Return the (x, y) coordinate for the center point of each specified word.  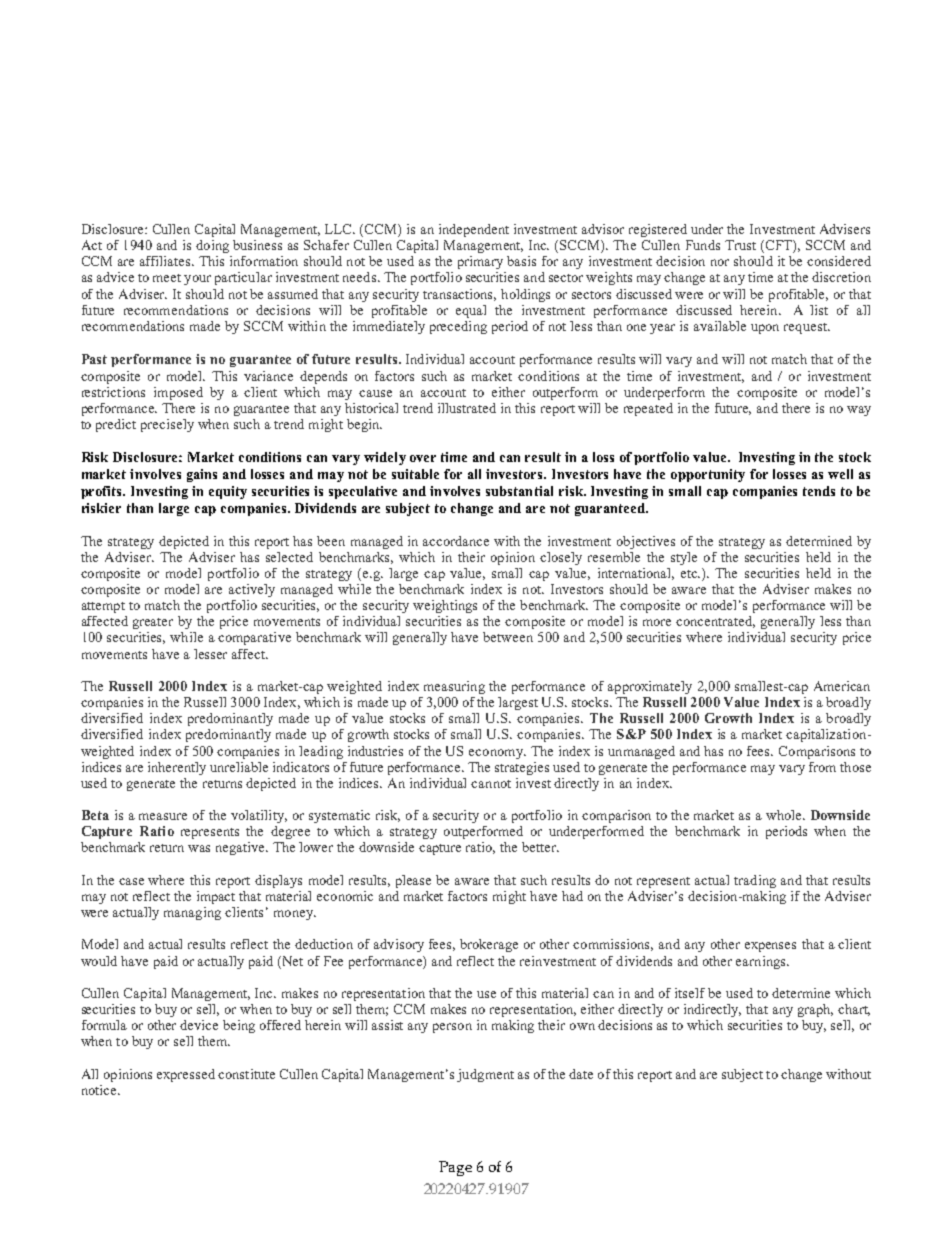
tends (819, 491)
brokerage (489, 945)
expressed (186, 1075)
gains (202, 475)
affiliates (166, 261)
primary (480, 262)
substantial (519, 491)
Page (455, 1168)
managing (192, 913)
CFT (778, 246)
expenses (770, 947)
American (842, 686)
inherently (177, 768)
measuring (454, 687)
